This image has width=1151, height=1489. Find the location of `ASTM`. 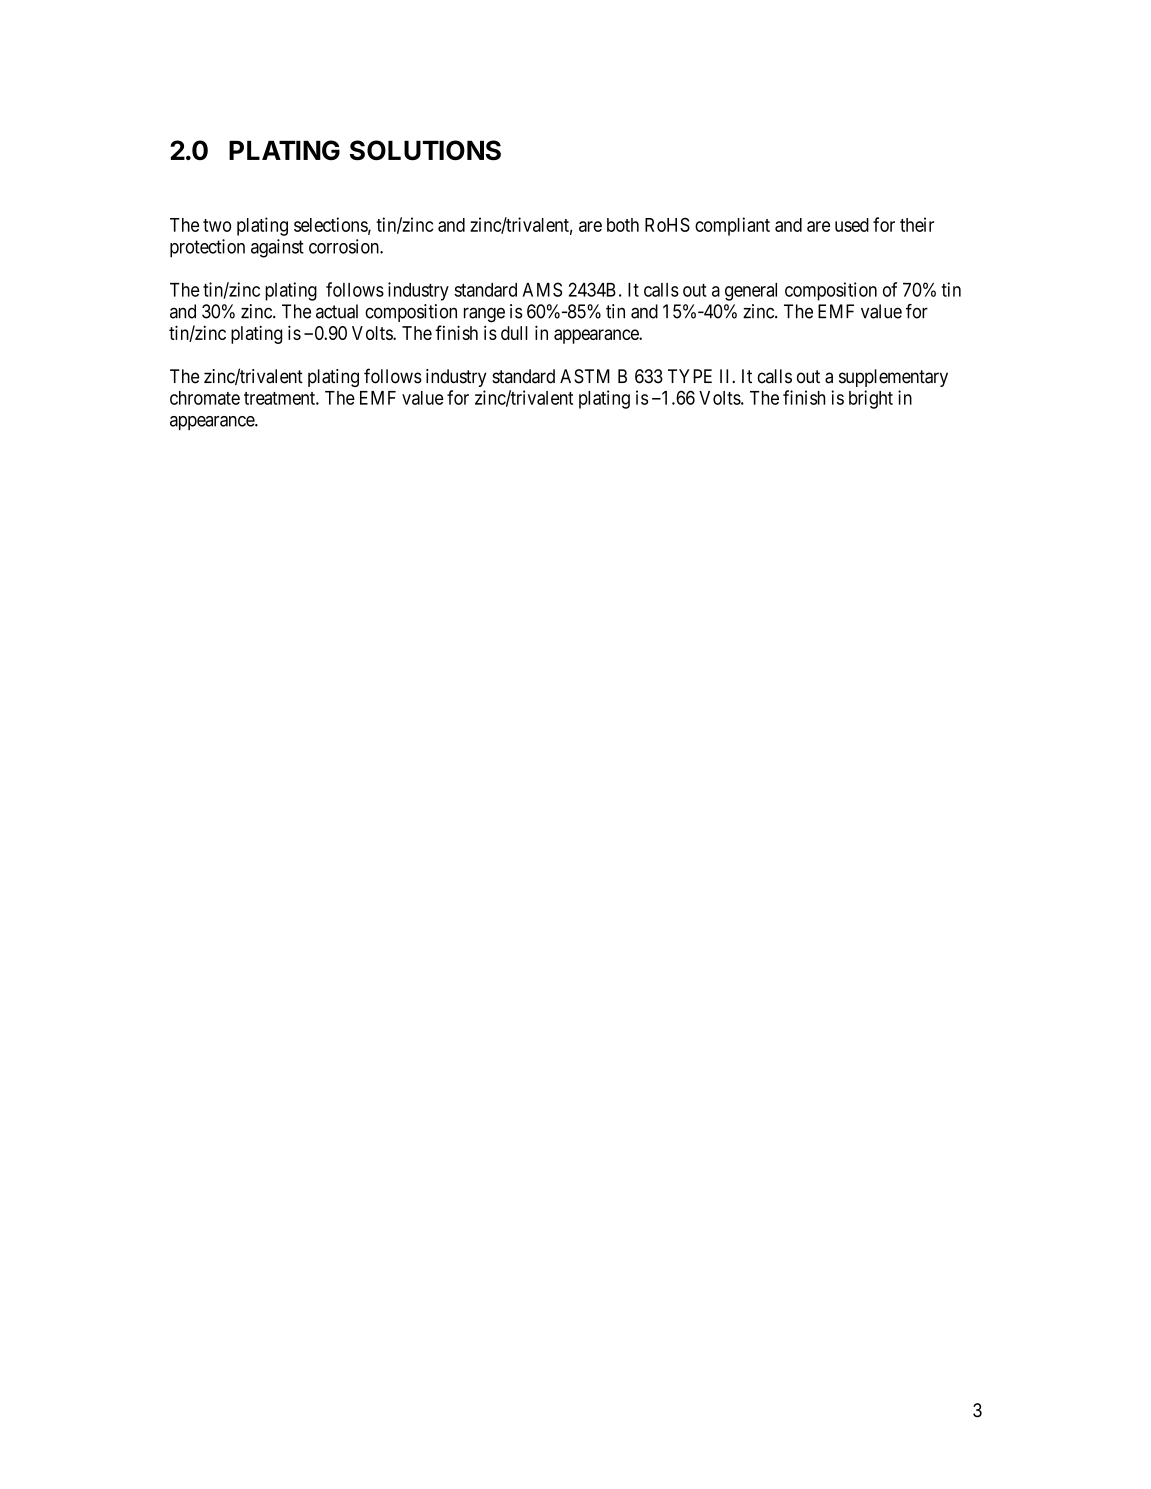

ASTM is located at coordinates (585, 376).
